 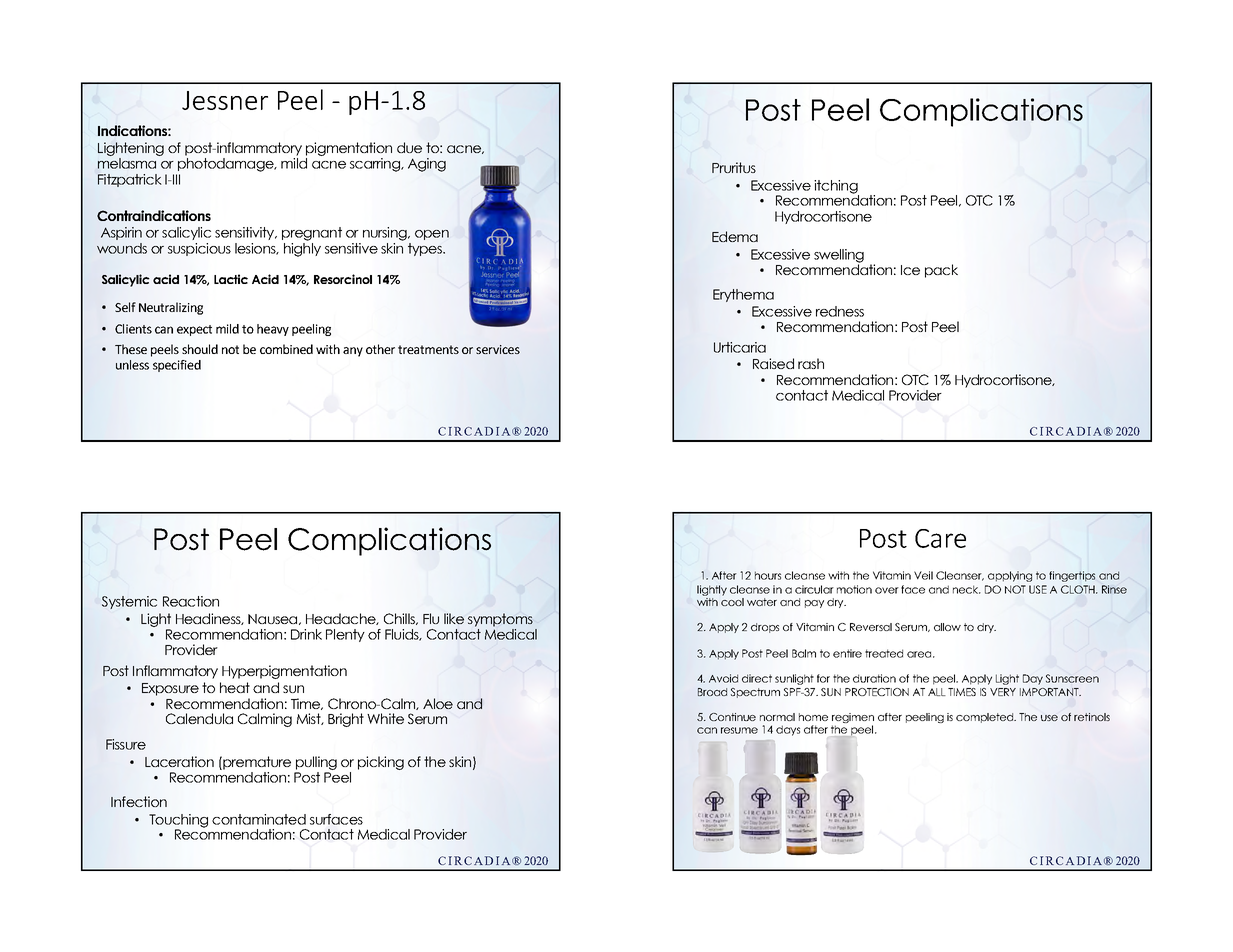 What do you see at coordinates (940, 538) in the image?
I see `Care` at bounding box center [940, 538].
